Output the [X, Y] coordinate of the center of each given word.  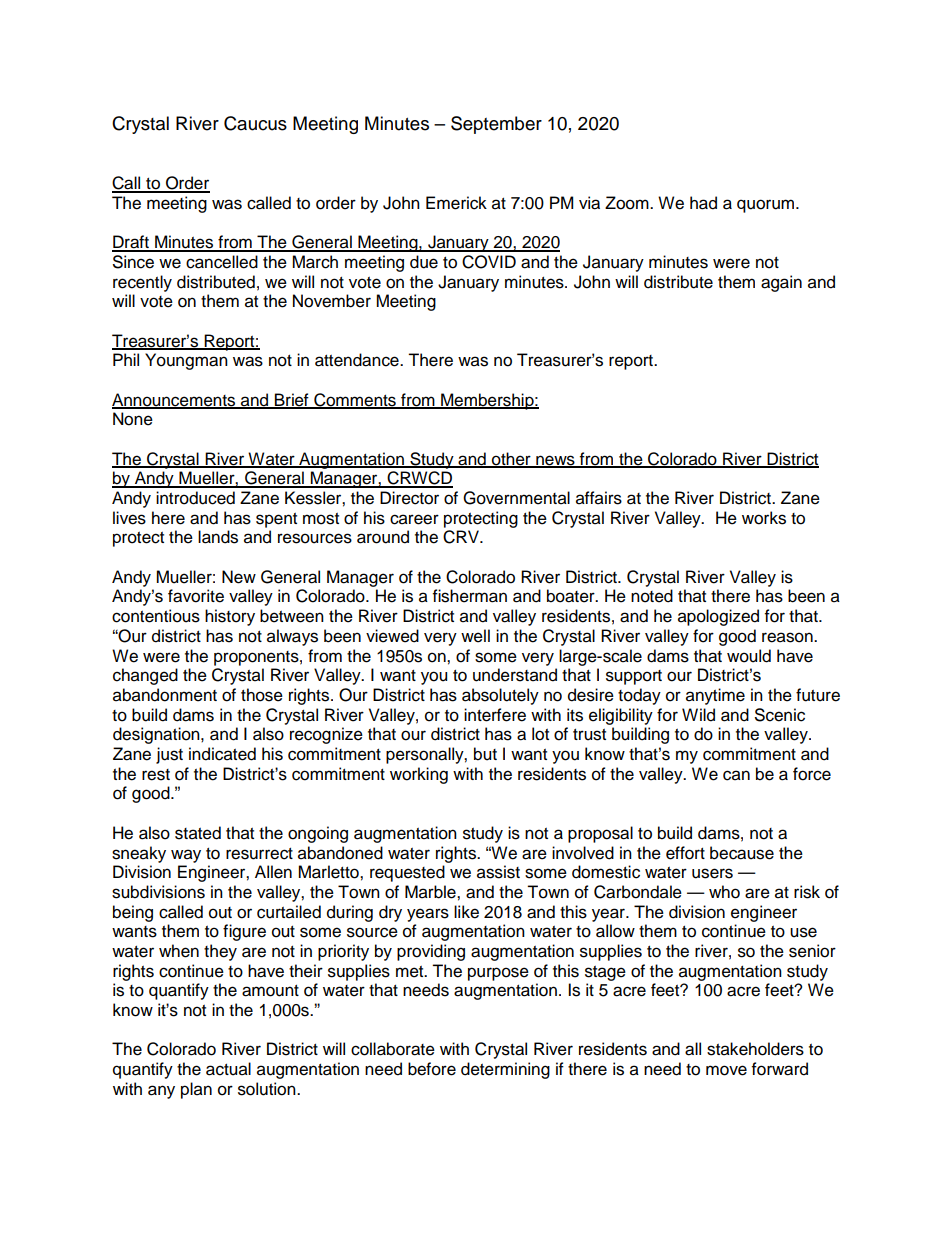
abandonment [165, 695]
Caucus [255, 123]
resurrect [259, 854]
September [496, 125]
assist [498, 872]
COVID [489, 262]
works [764, 518]
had [703, 203]
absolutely [500, 696]
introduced [195, 498]
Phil [126, 359]
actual [228, 1069]
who [724, 892]
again [781, 283]
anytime [715, 696]
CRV [462, 537]
